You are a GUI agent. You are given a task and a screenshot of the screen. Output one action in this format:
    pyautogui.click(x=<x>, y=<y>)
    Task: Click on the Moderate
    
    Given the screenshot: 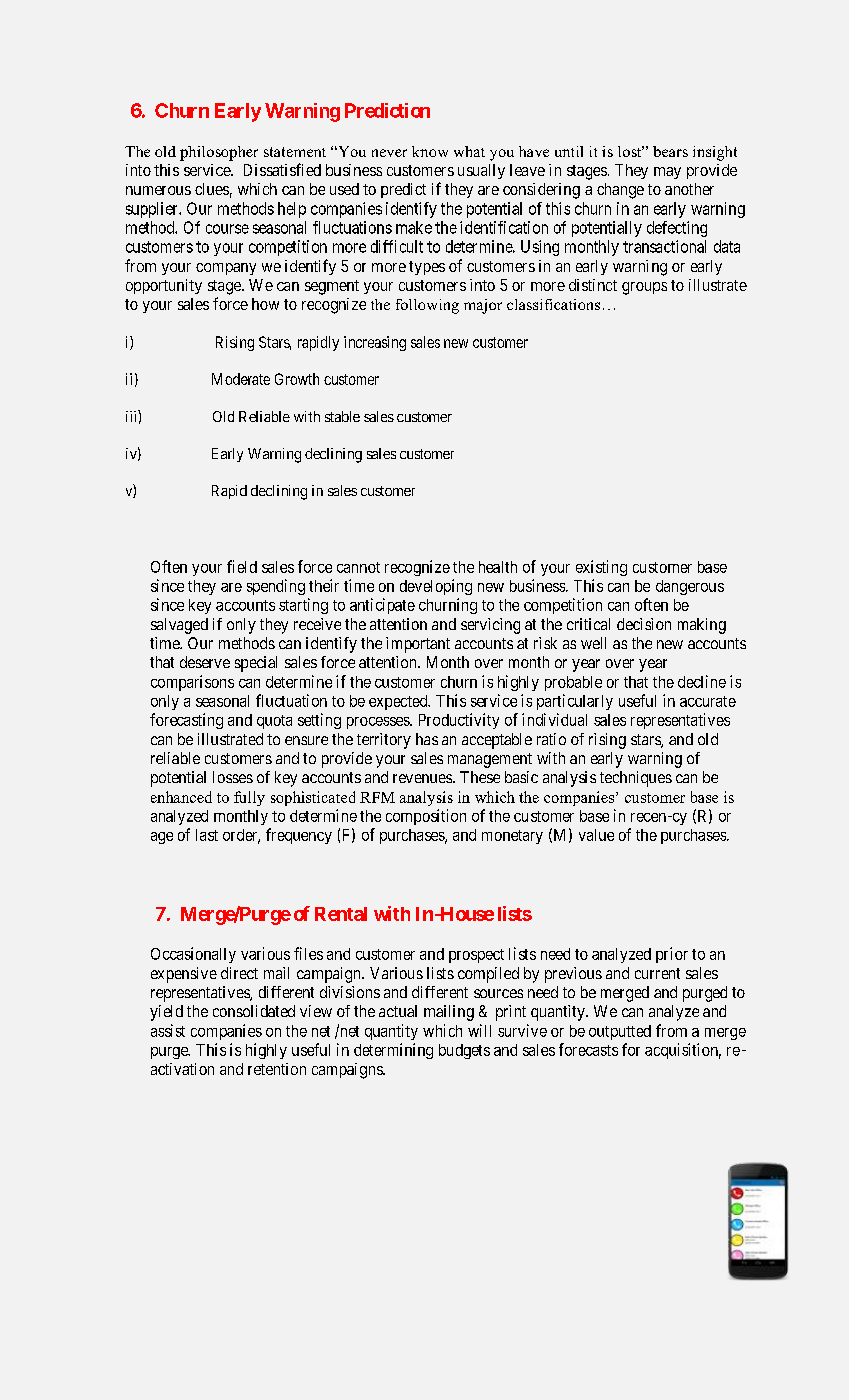 What is the action you would take?
    pyautogui.click(x=241, y=379)
